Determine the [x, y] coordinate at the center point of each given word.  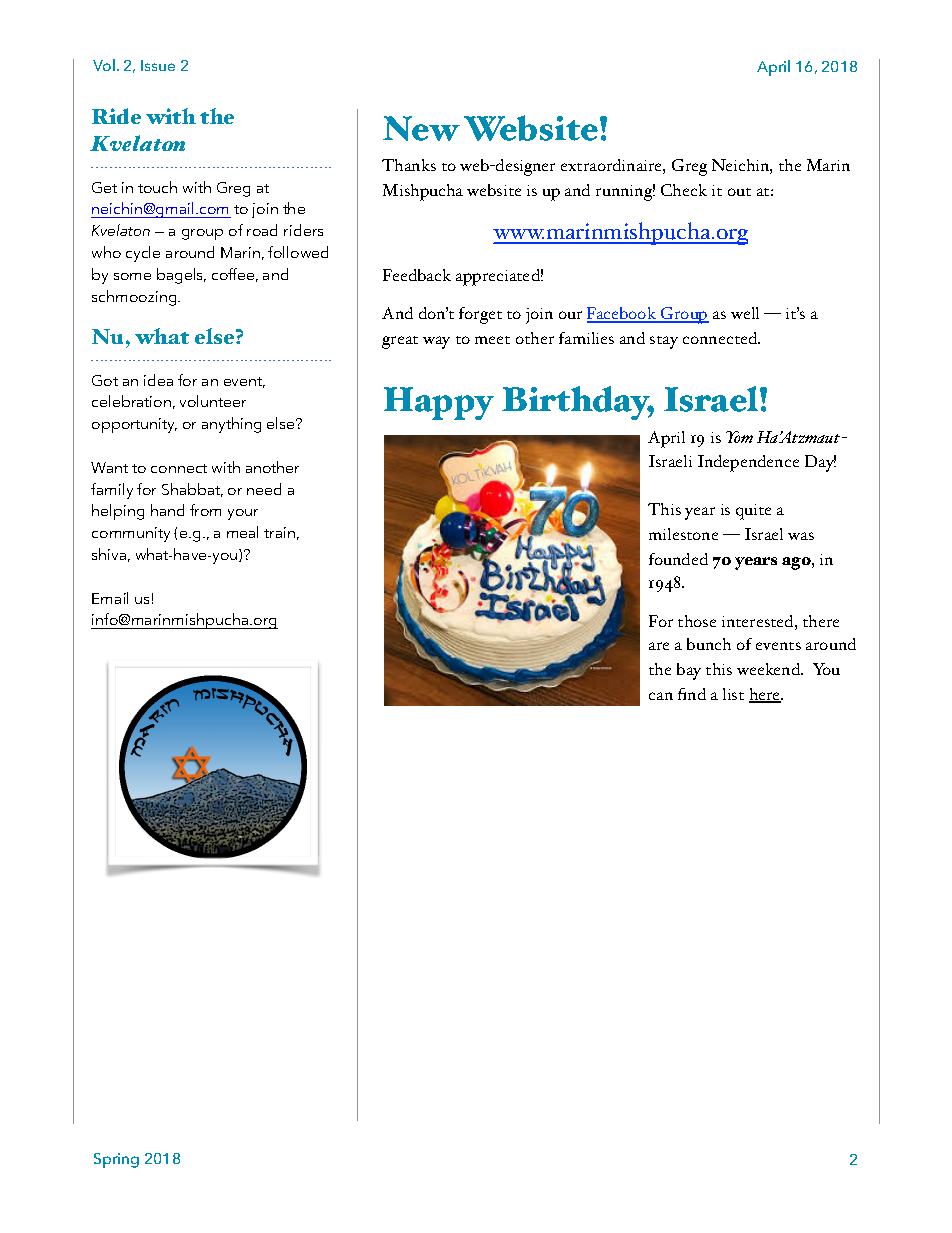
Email [110, 598]
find [692, 694]
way [436, 342]
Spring [116, 1160]
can [661, 696]
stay [664, 342]
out [739, 192]
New [421, 128]
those [697, 621]
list [733, 694]
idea [158, 380]
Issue [158, 65]
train [279, 532]
